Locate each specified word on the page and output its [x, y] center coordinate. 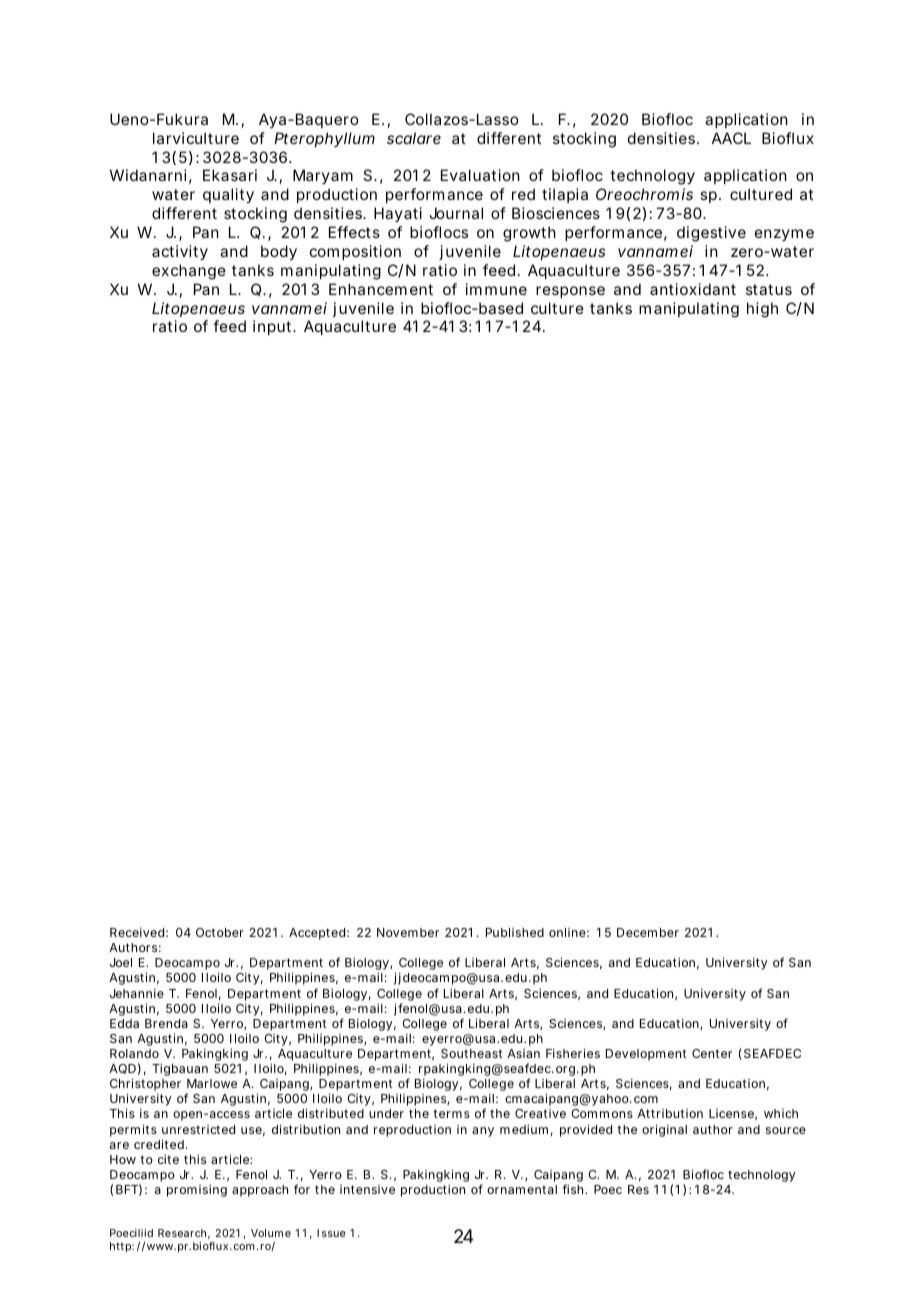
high [762, 310]
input [274, 327]
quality [228, 196]
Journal [456, 213]
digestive [711, 234]
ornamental [522, 1189]
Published [515, 932]
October [220, 932]
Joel [121, 962]
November [408, 932]
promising [197, 1190]
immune [496, 289]
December [648, 932]
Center [712, 1053]
